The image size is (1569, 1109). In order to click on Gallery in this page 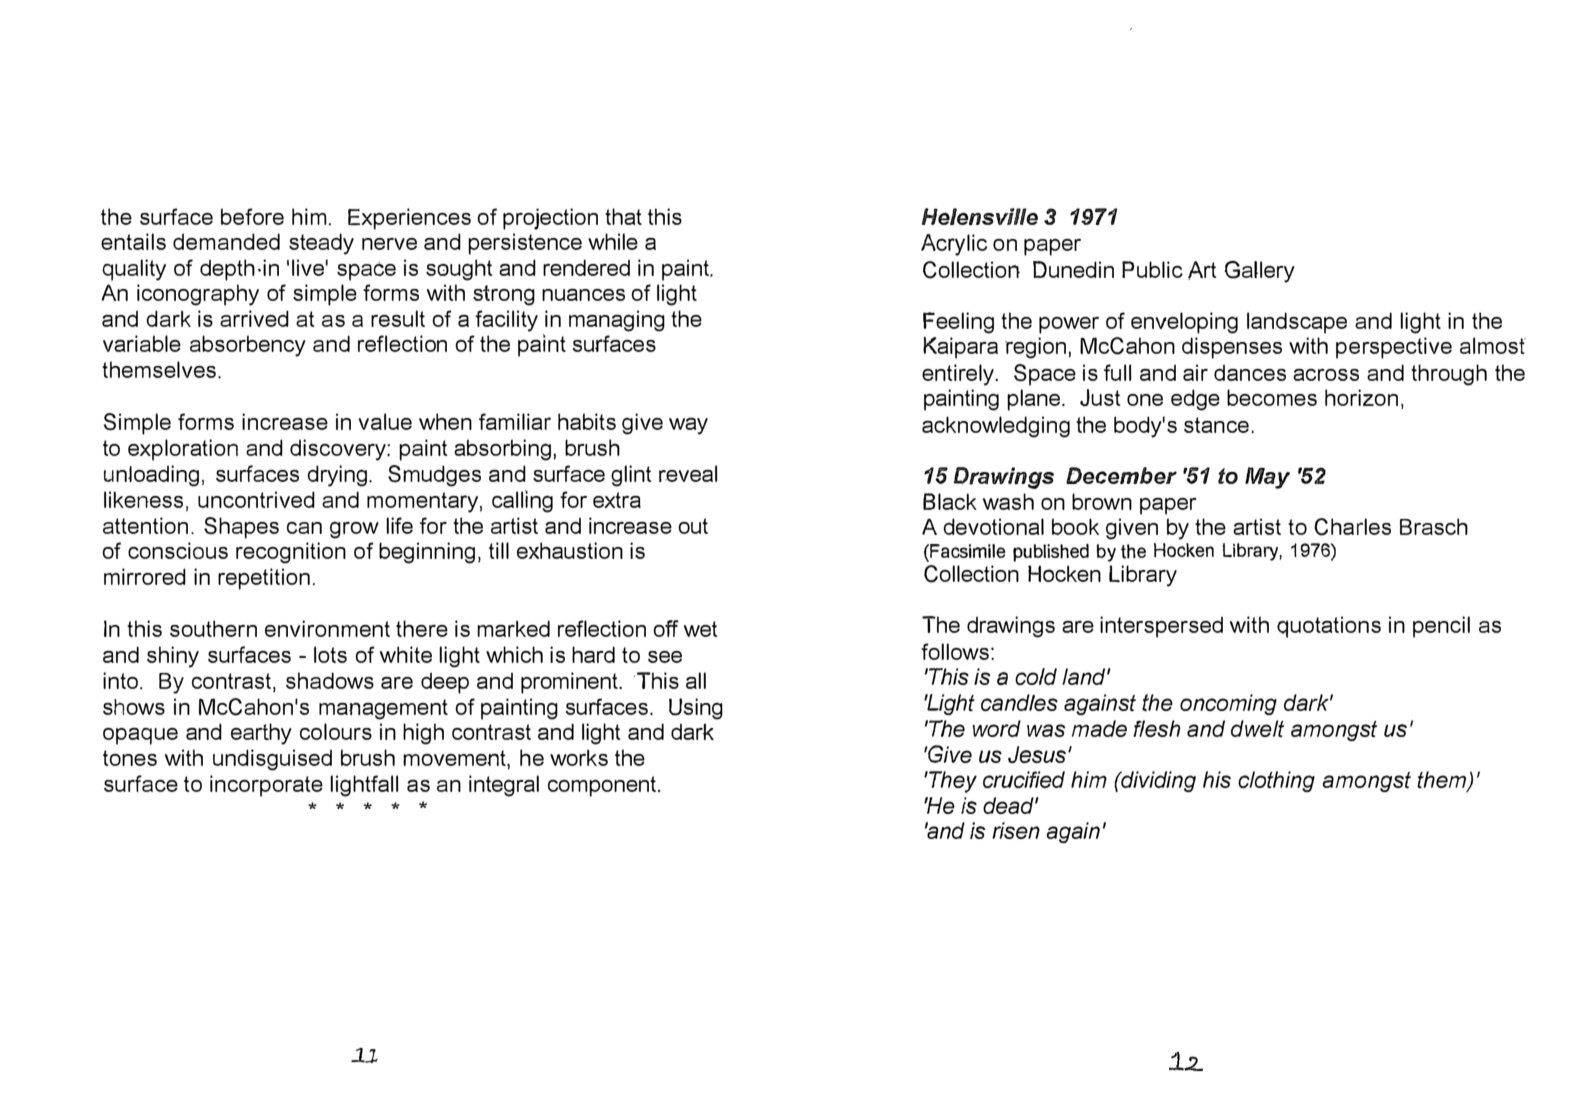, I will do `click(1259, 272)`.
